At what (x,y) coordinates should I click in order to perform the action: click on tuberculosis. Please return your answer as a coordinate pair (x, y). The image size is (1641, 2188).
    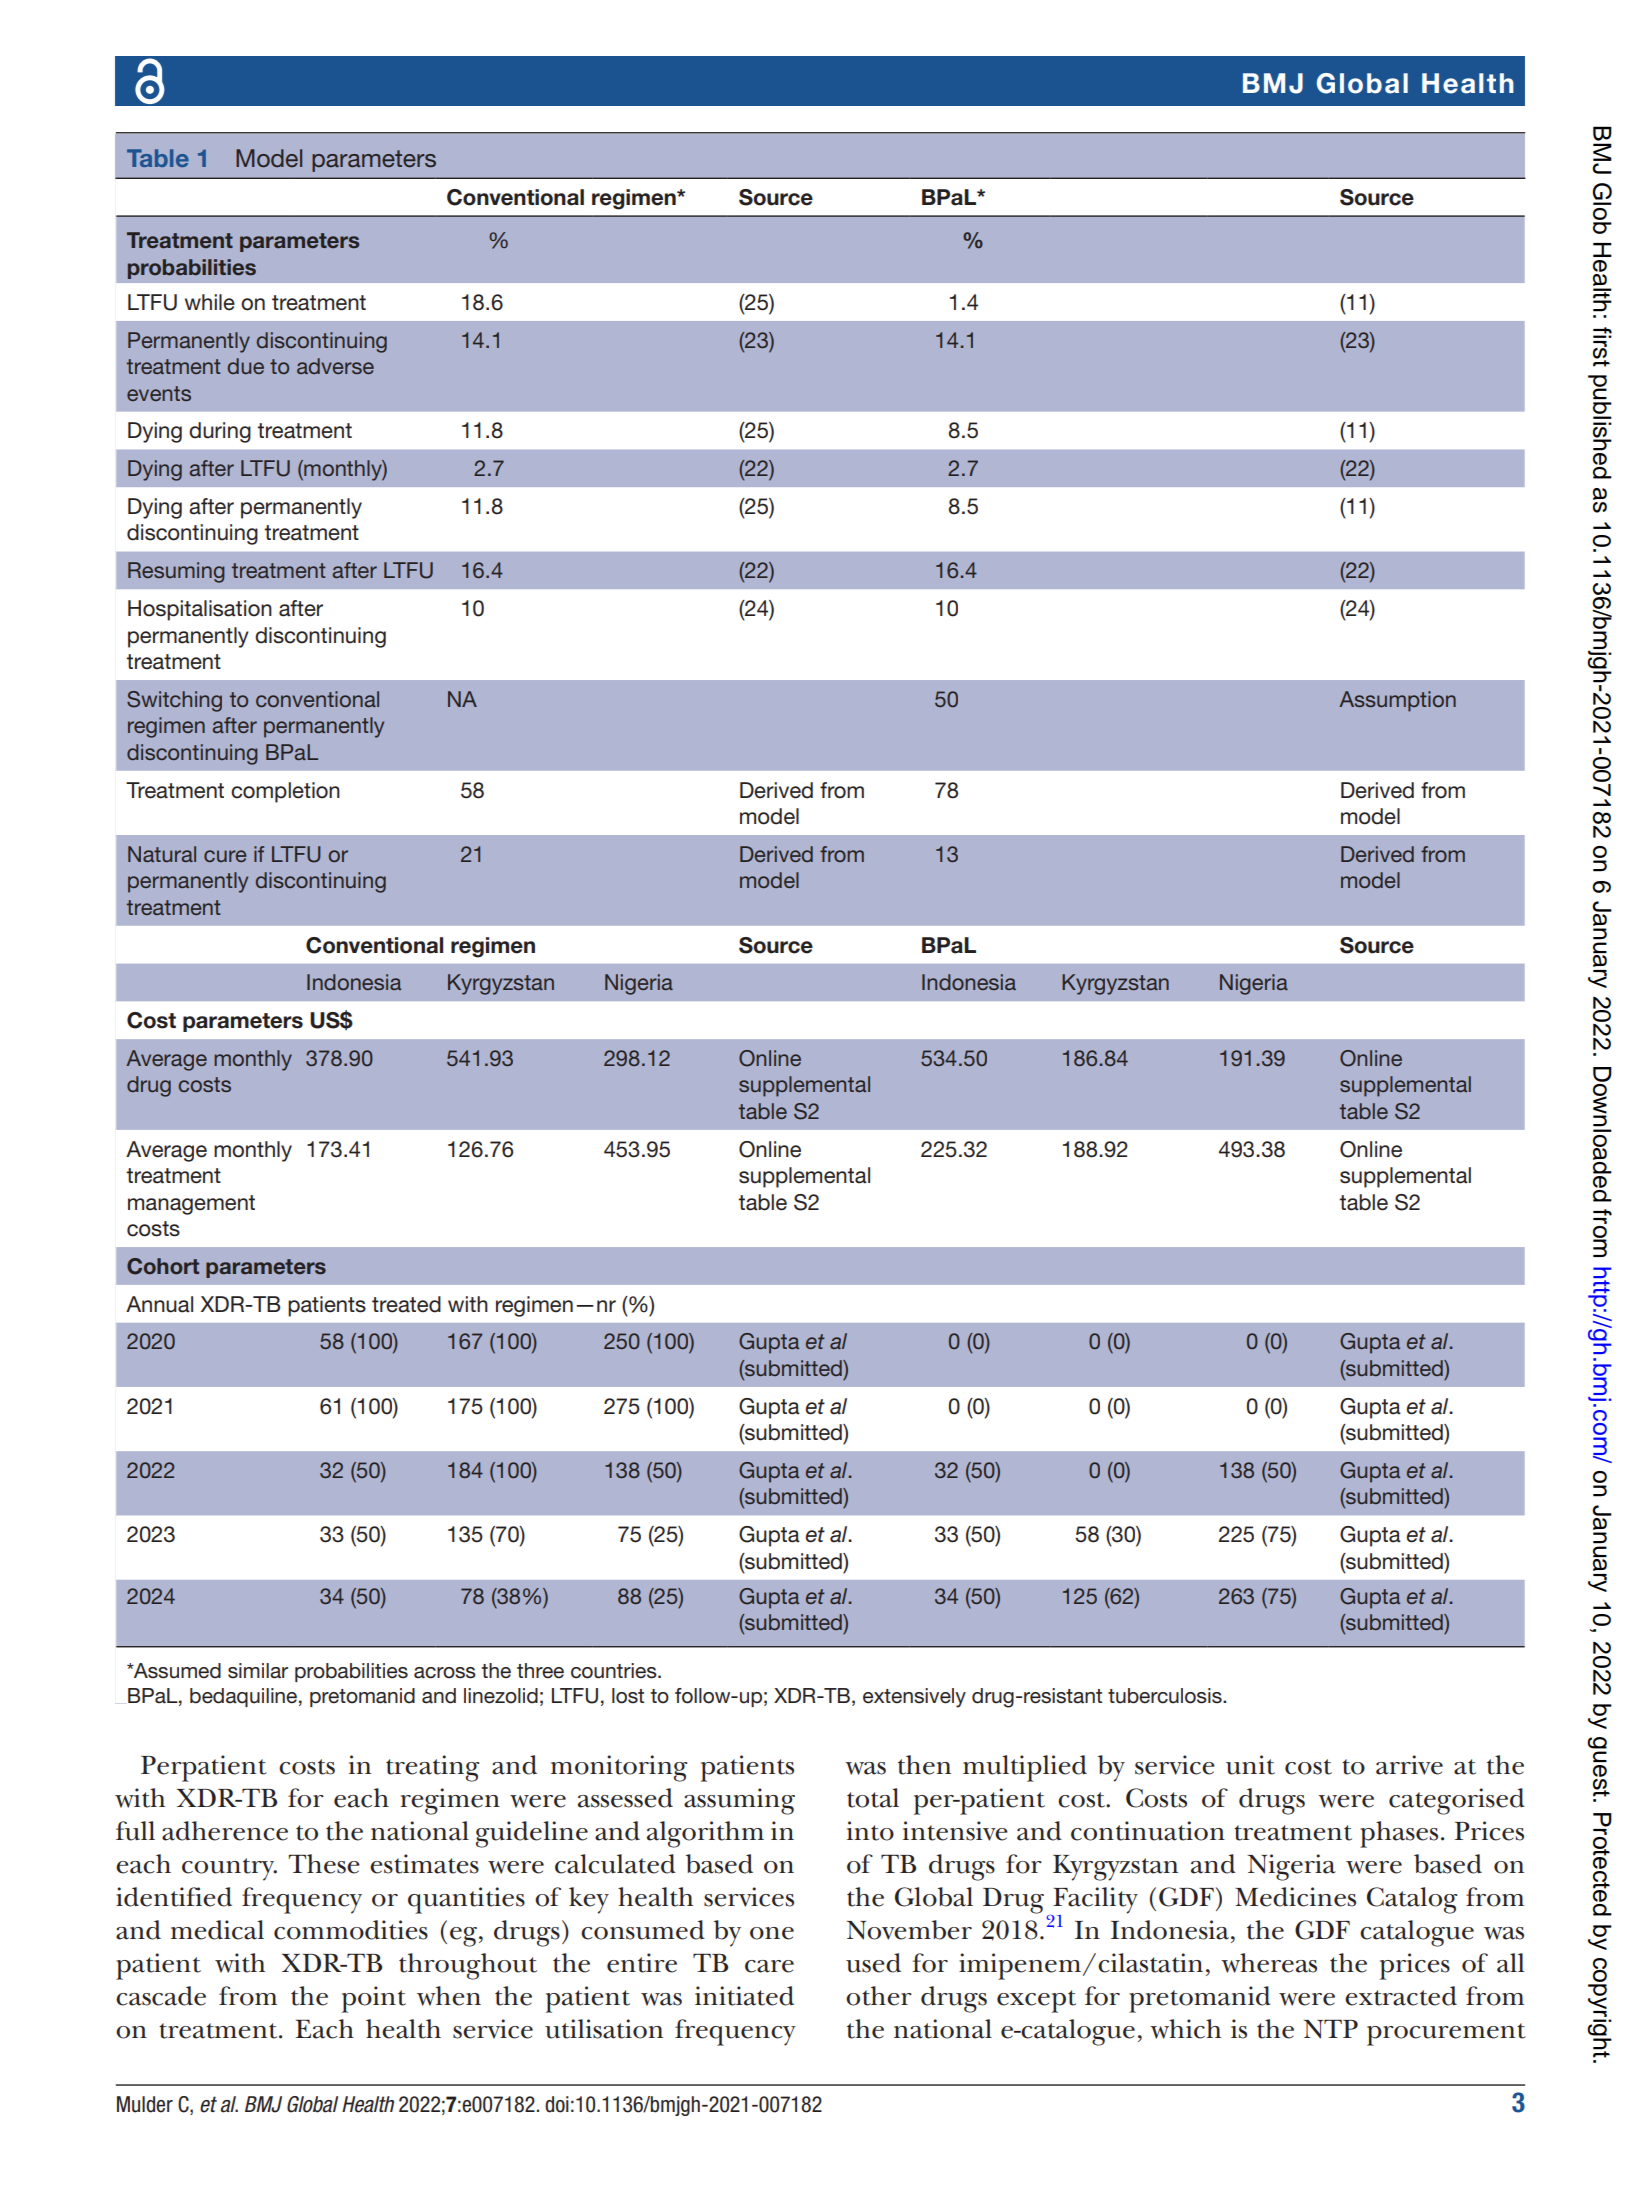
    Looking at the image, I should click on (1166, 1696).
